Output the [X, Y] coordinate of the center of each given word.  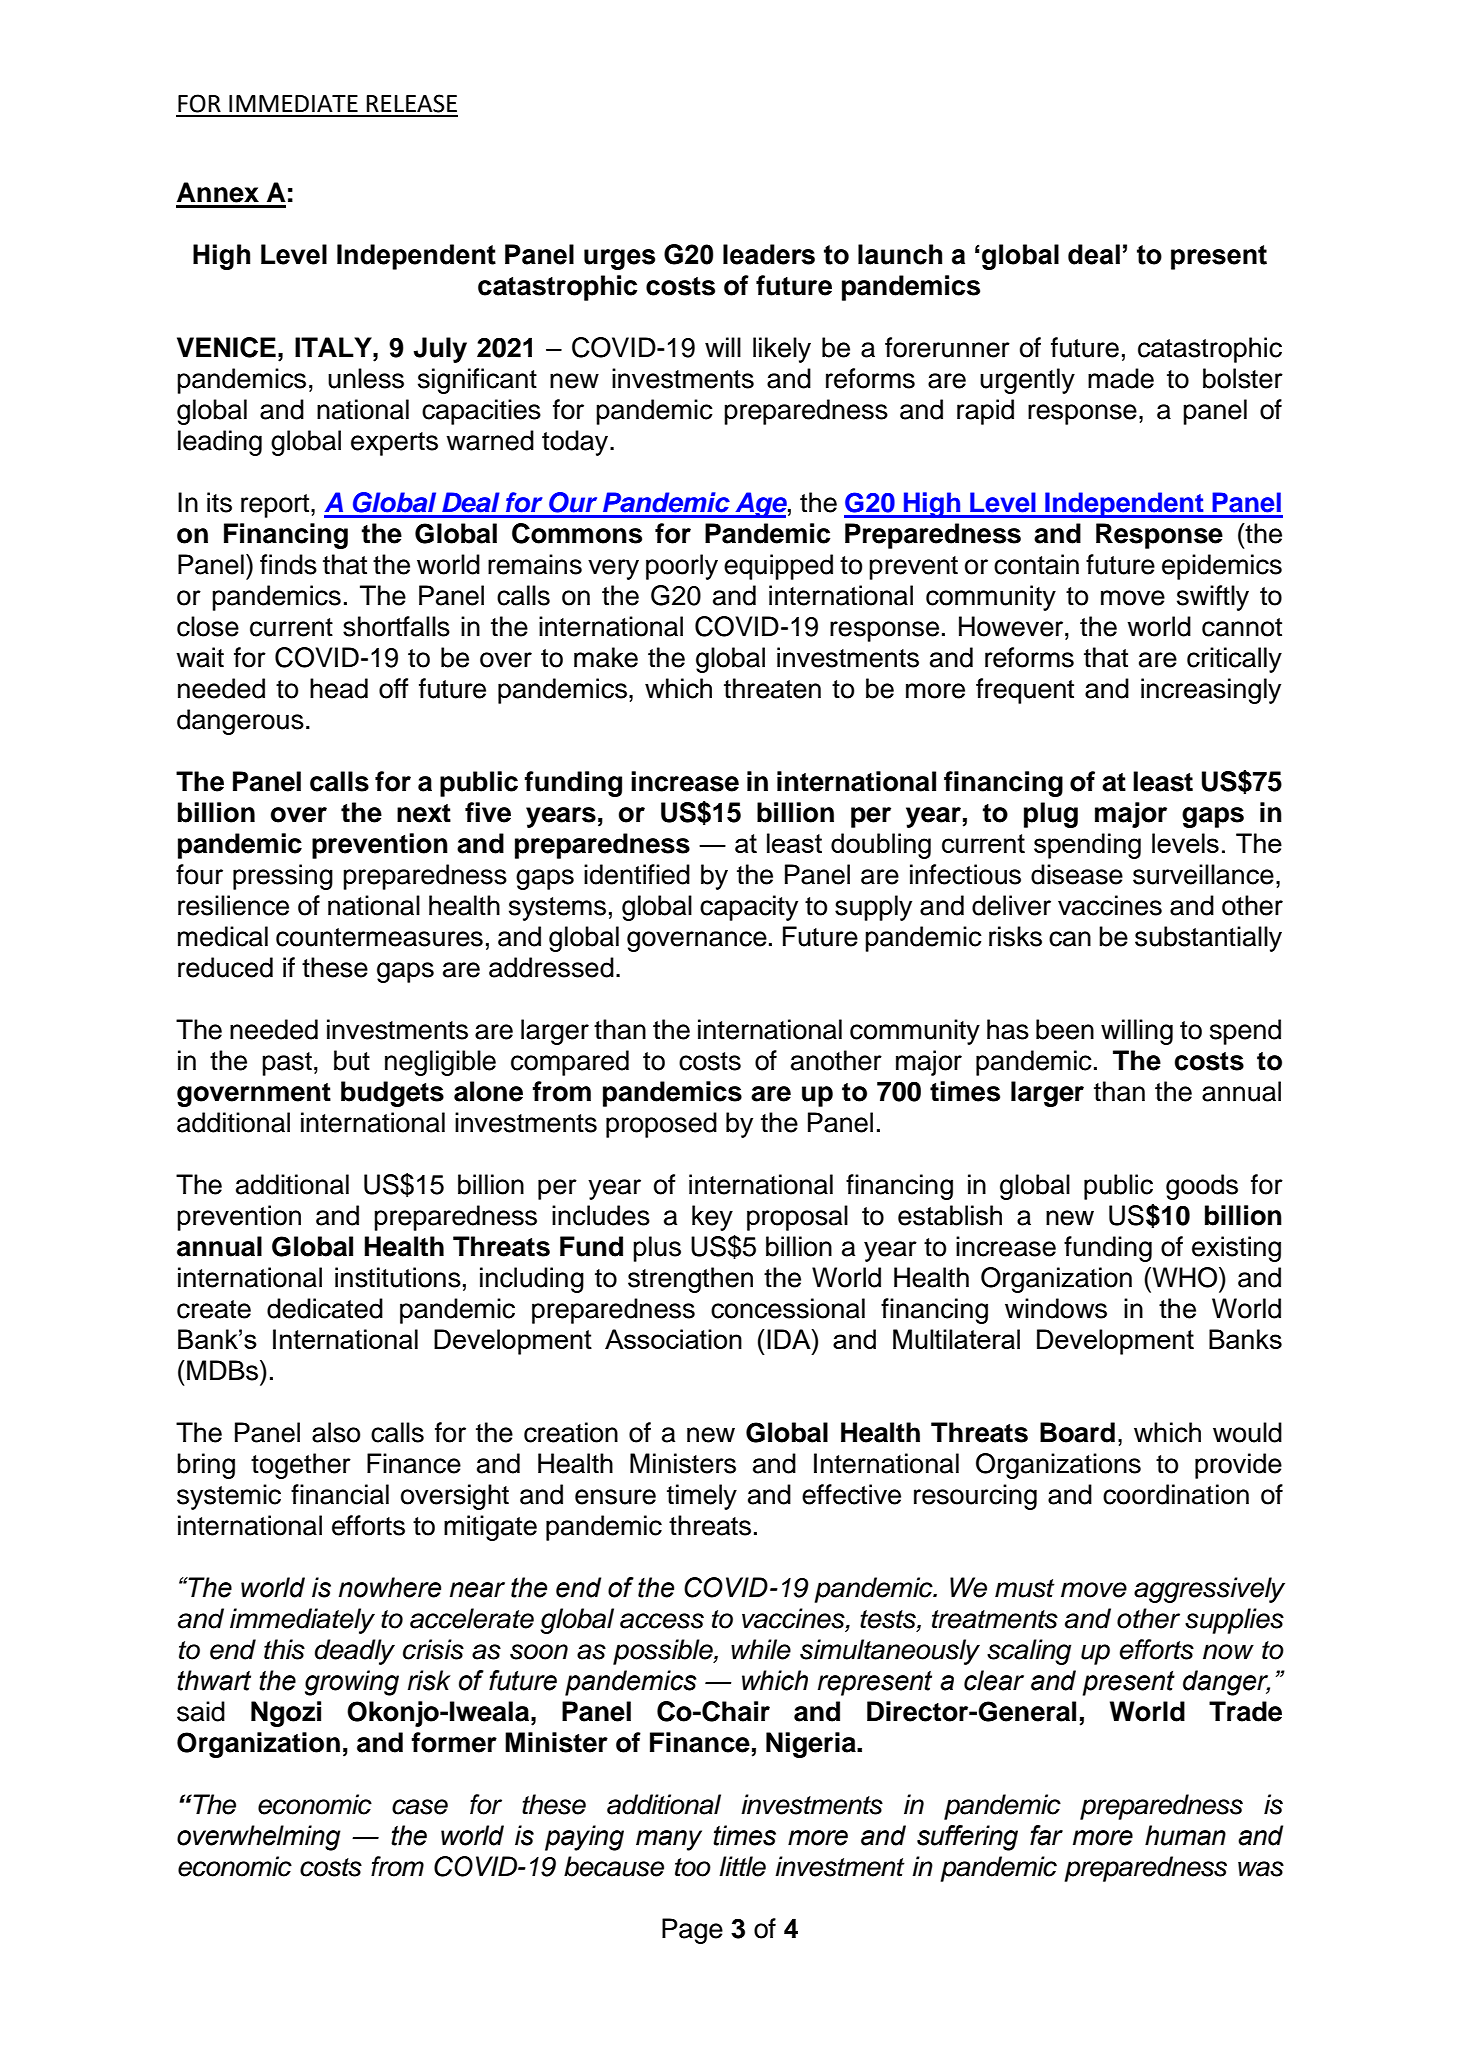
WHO [1185, 1277]
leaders [769, 254]
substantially [1208, 939]
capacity [749, 908]
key [712, 1218]
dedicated [325, 1308]
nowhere [390, 1587]
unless [366, 378]
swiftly [1213, 598]
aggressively [1209, 1590]
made [1121, 378]
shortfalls [396, 626]
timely [702, 1497]
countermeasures [379, 937]
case [420, 1807]
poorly [682, 567]
